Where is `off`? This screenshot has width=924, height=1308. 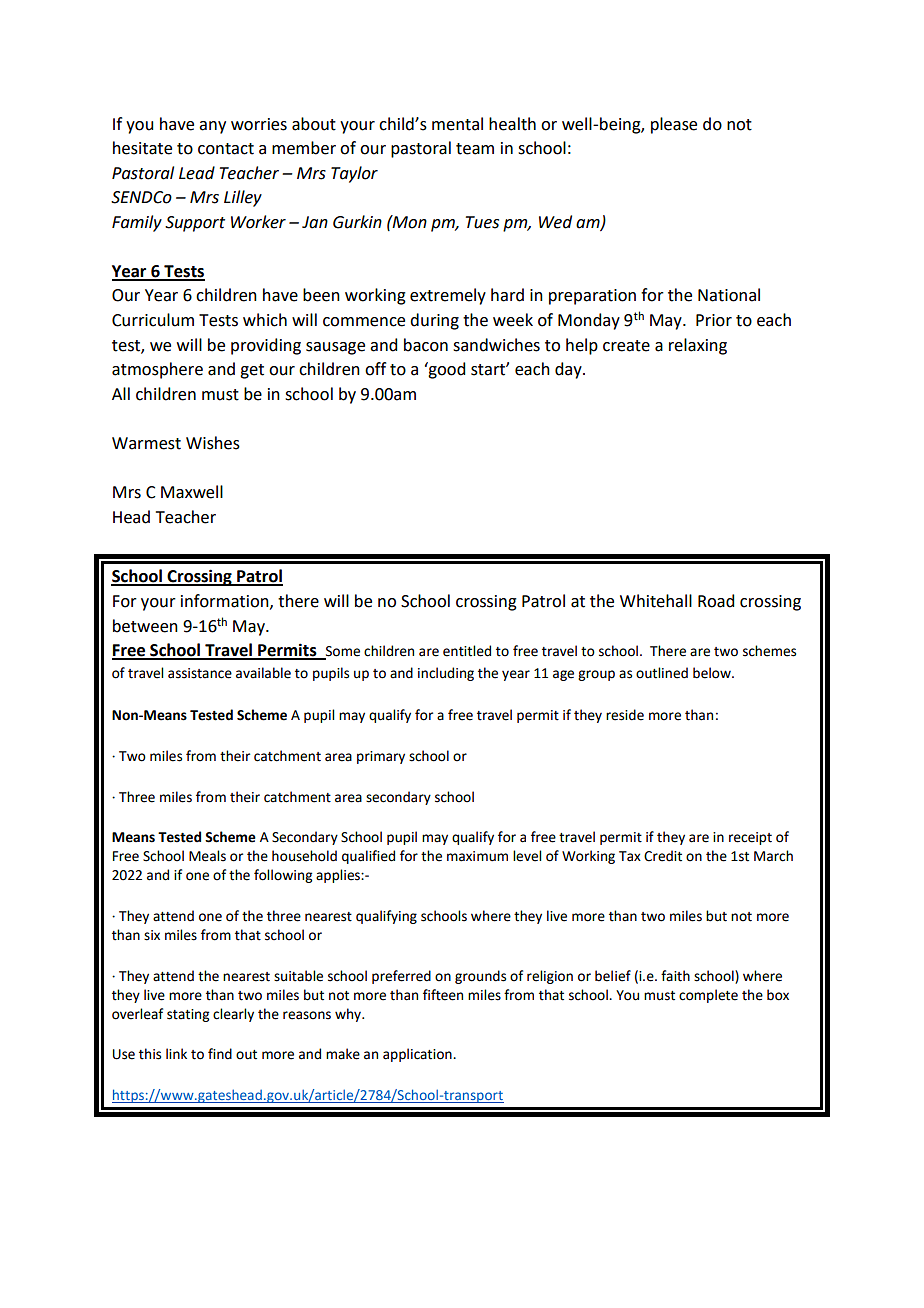 off is located at coordinates (375, 369).
